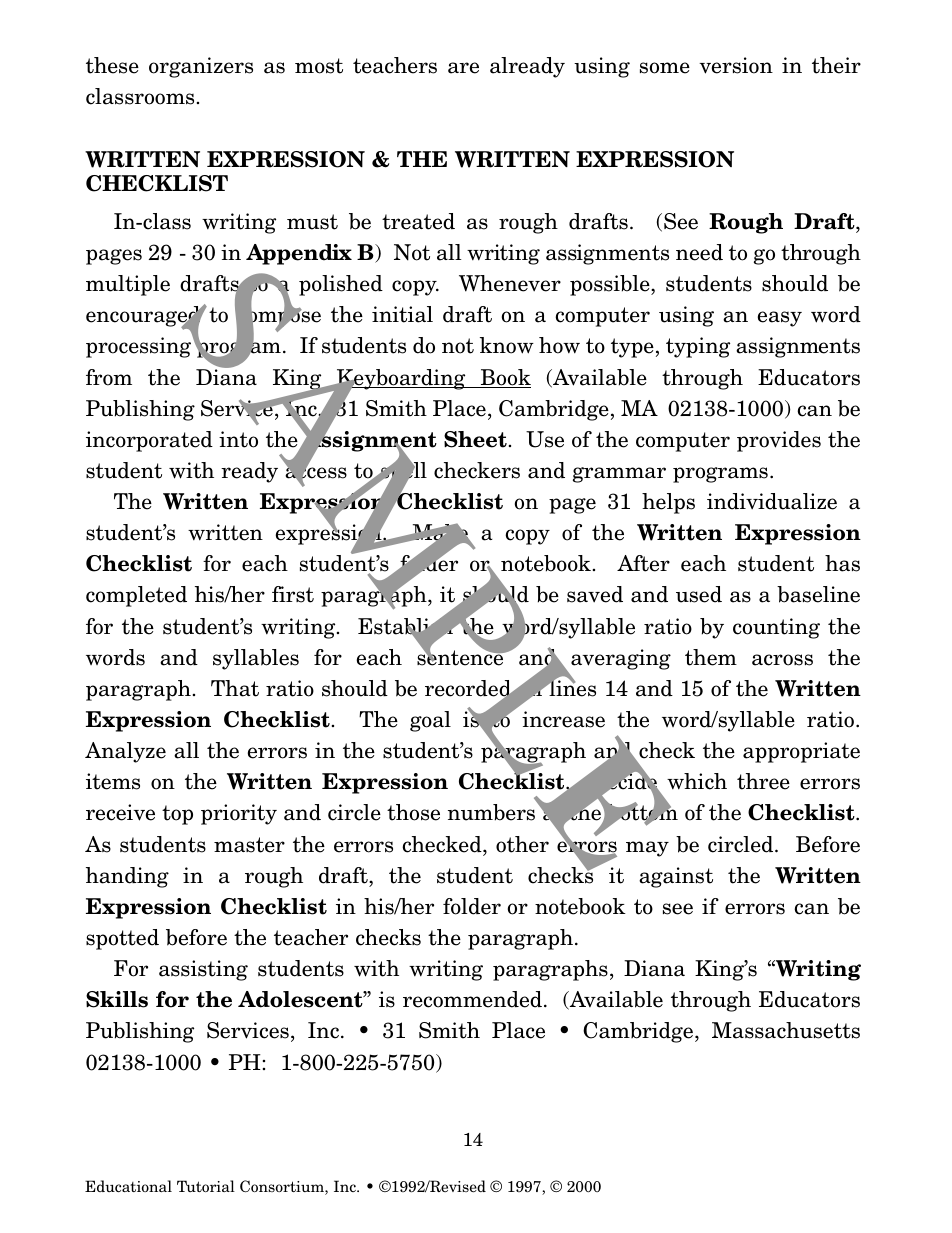  I want to click on saved, so click(595, 594).
